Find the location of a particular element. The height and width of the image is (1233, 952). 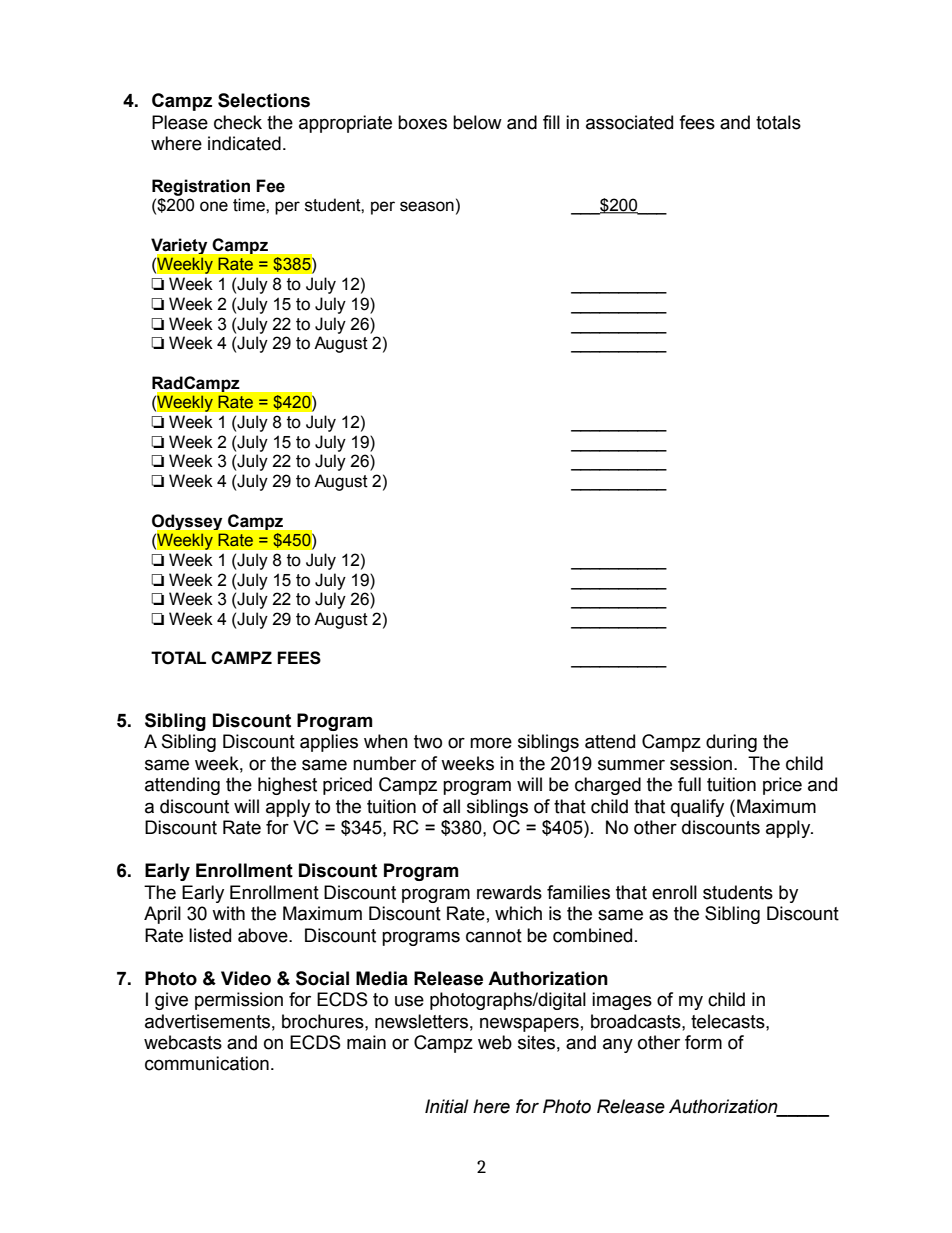

fill is located at coordinates (551, 122).
